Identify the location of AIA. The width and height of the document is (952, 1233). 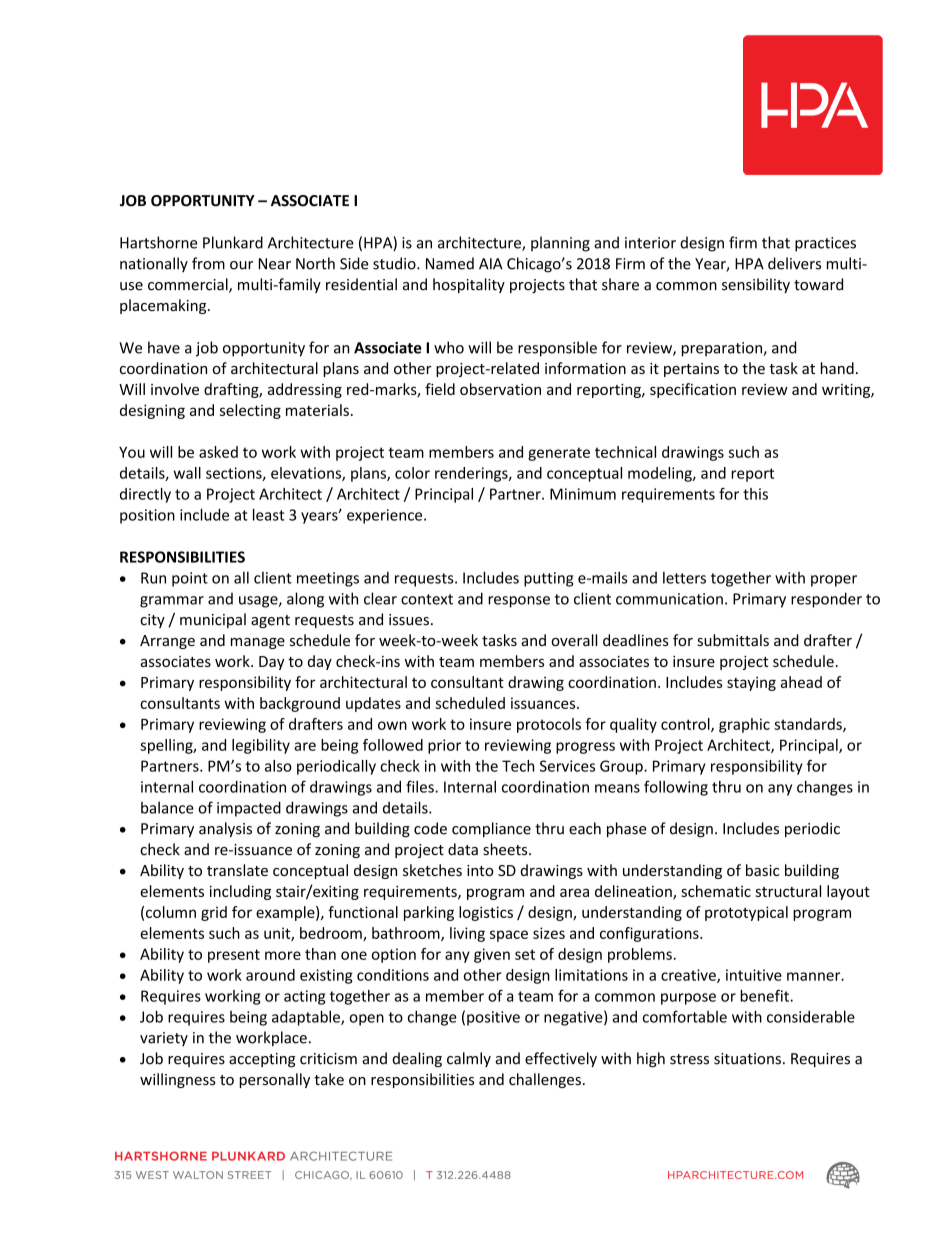
(491, 264).
